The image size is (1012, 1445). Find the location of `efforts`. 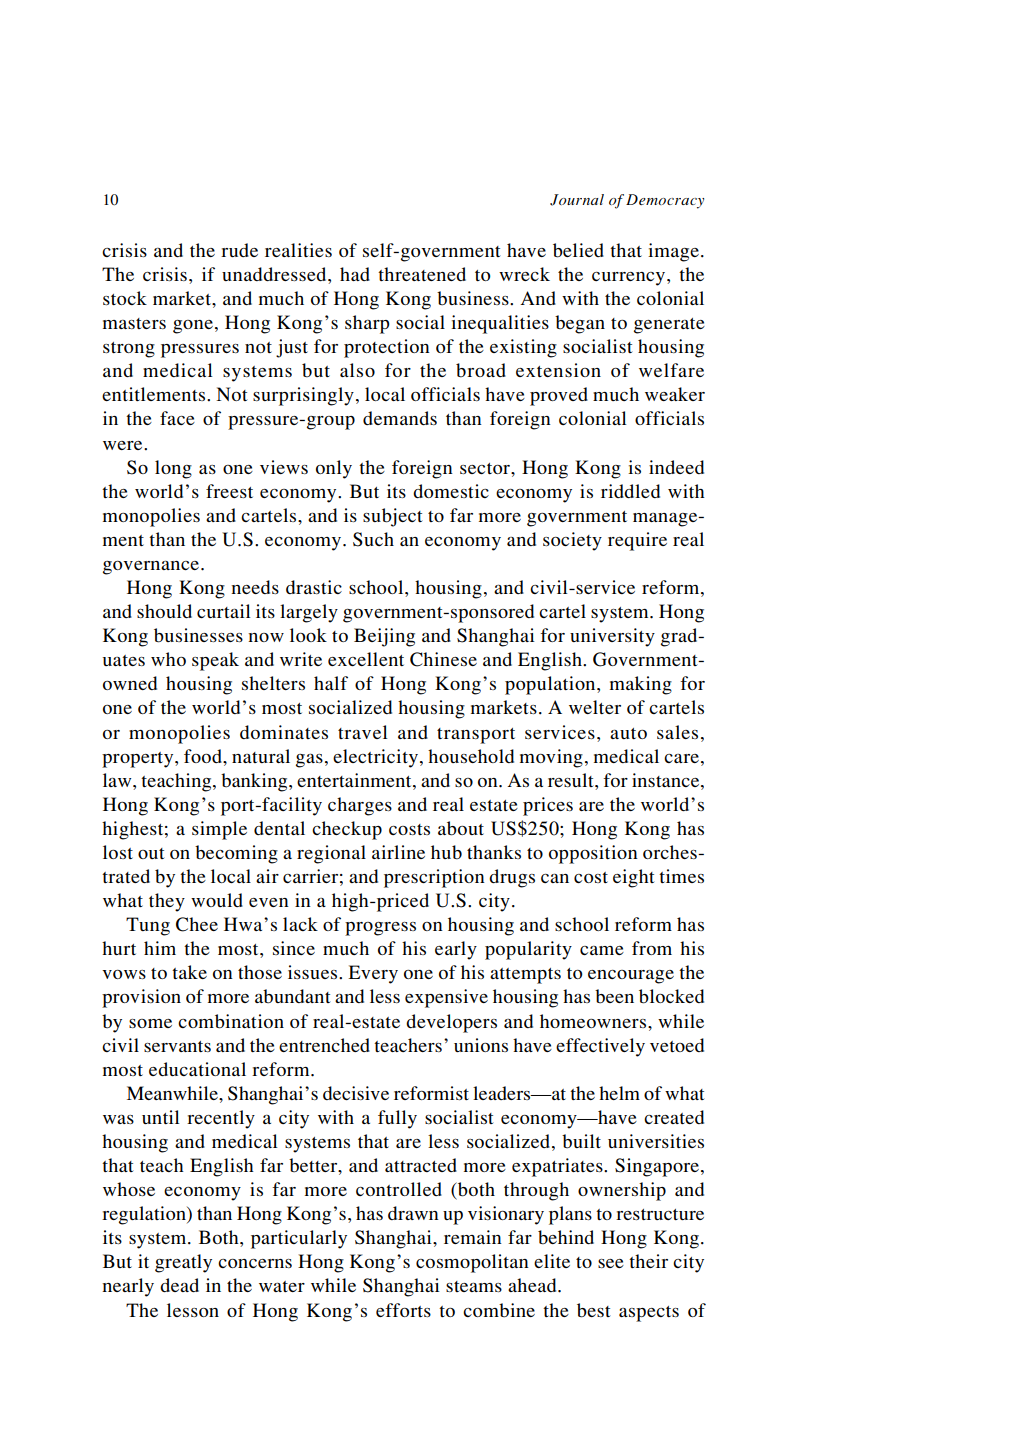

efforts is located at coordinates (403, 1310).
